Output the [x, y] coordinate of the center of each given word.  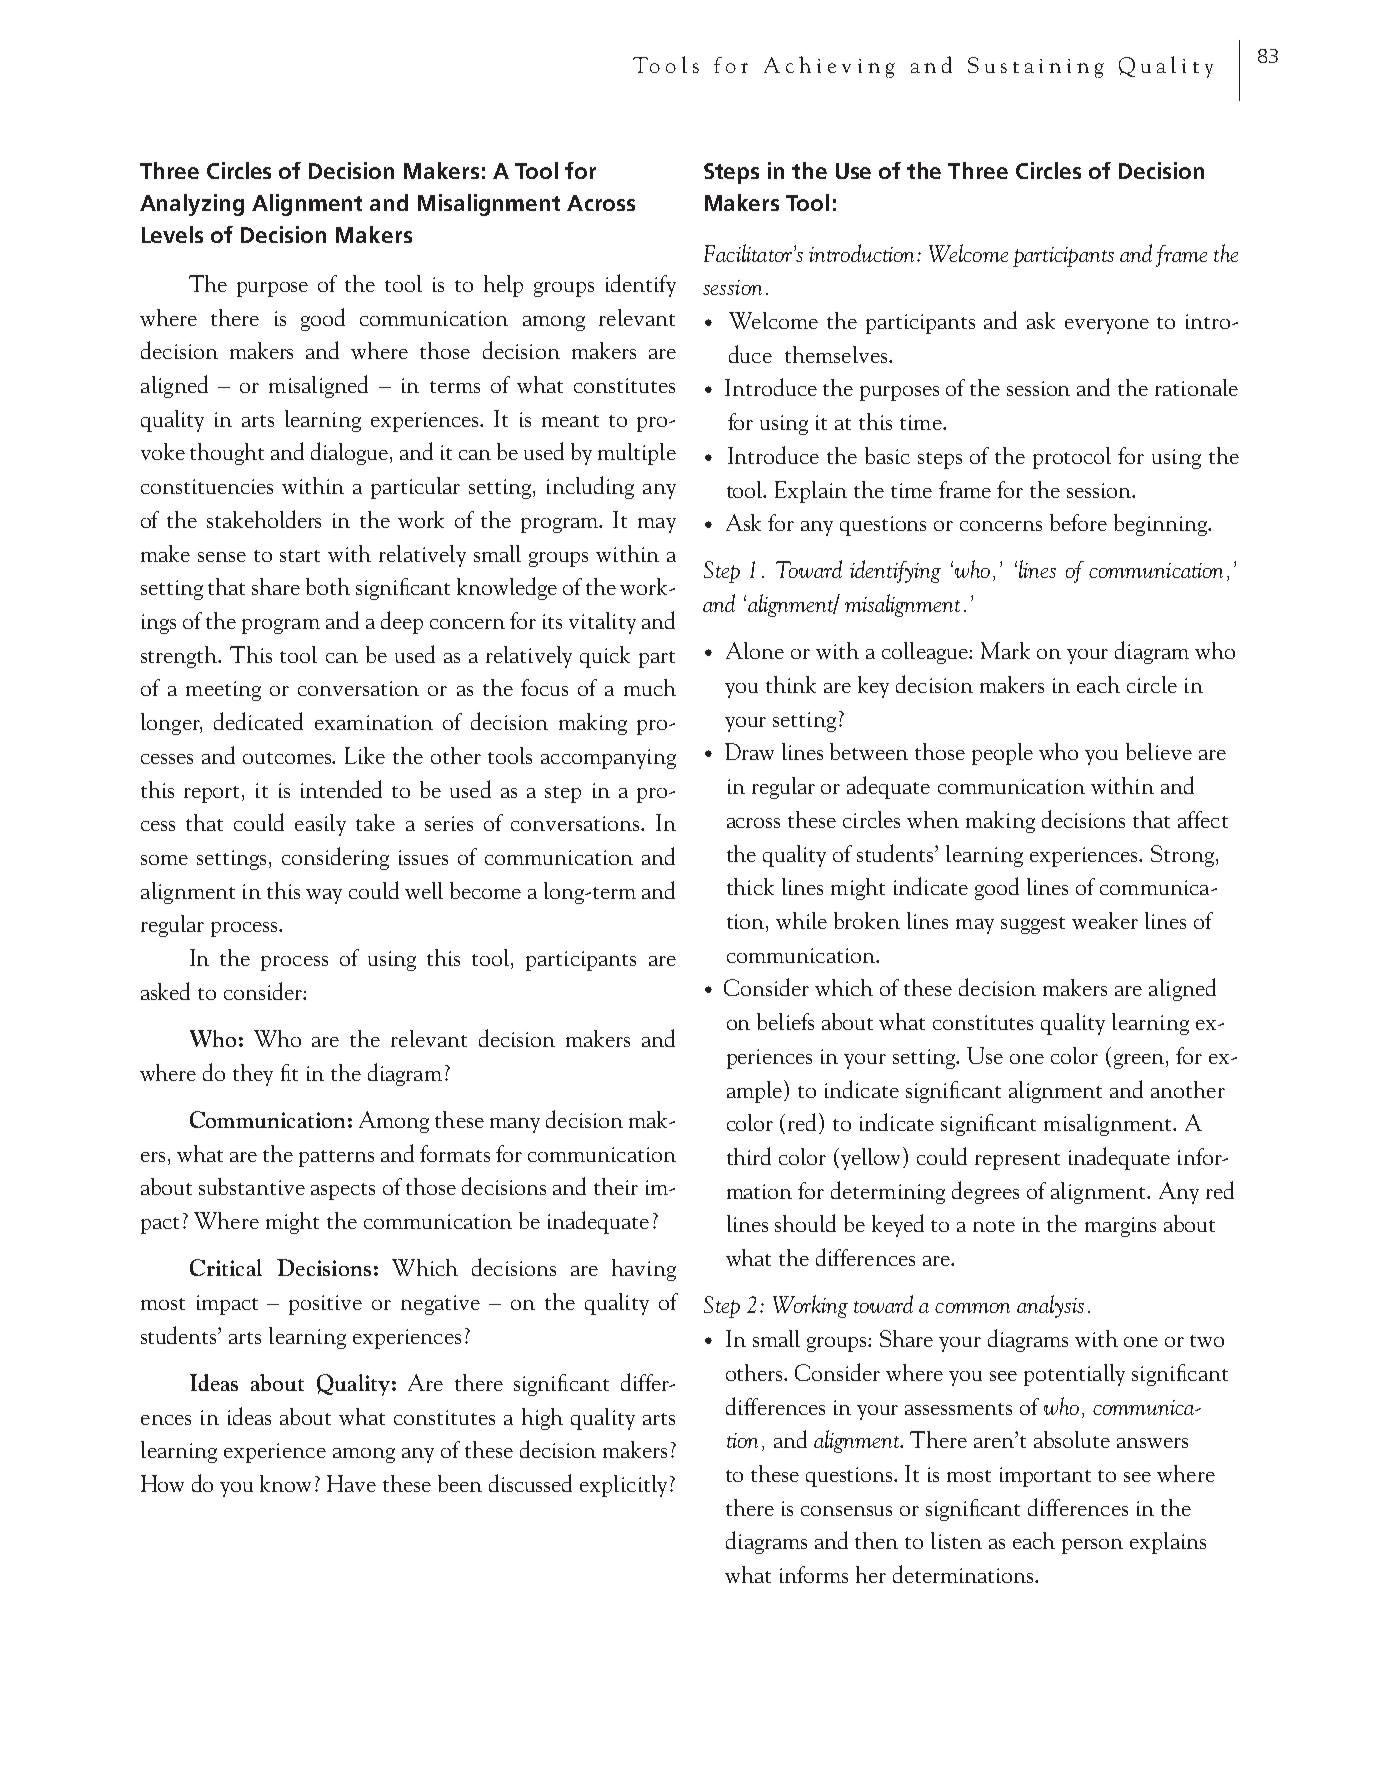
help [503, 286]
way [324, 896]
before [1078, 522]
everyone [1107, 326]
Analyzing [192, 205]
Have [351, 1483]
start [300, 556]
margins [1120, 1227]
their [616, 1186]
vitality [602, 623]
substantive [252, 1186]
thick [750, 886]
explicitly [623, 1486]
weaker [1105, 920]
